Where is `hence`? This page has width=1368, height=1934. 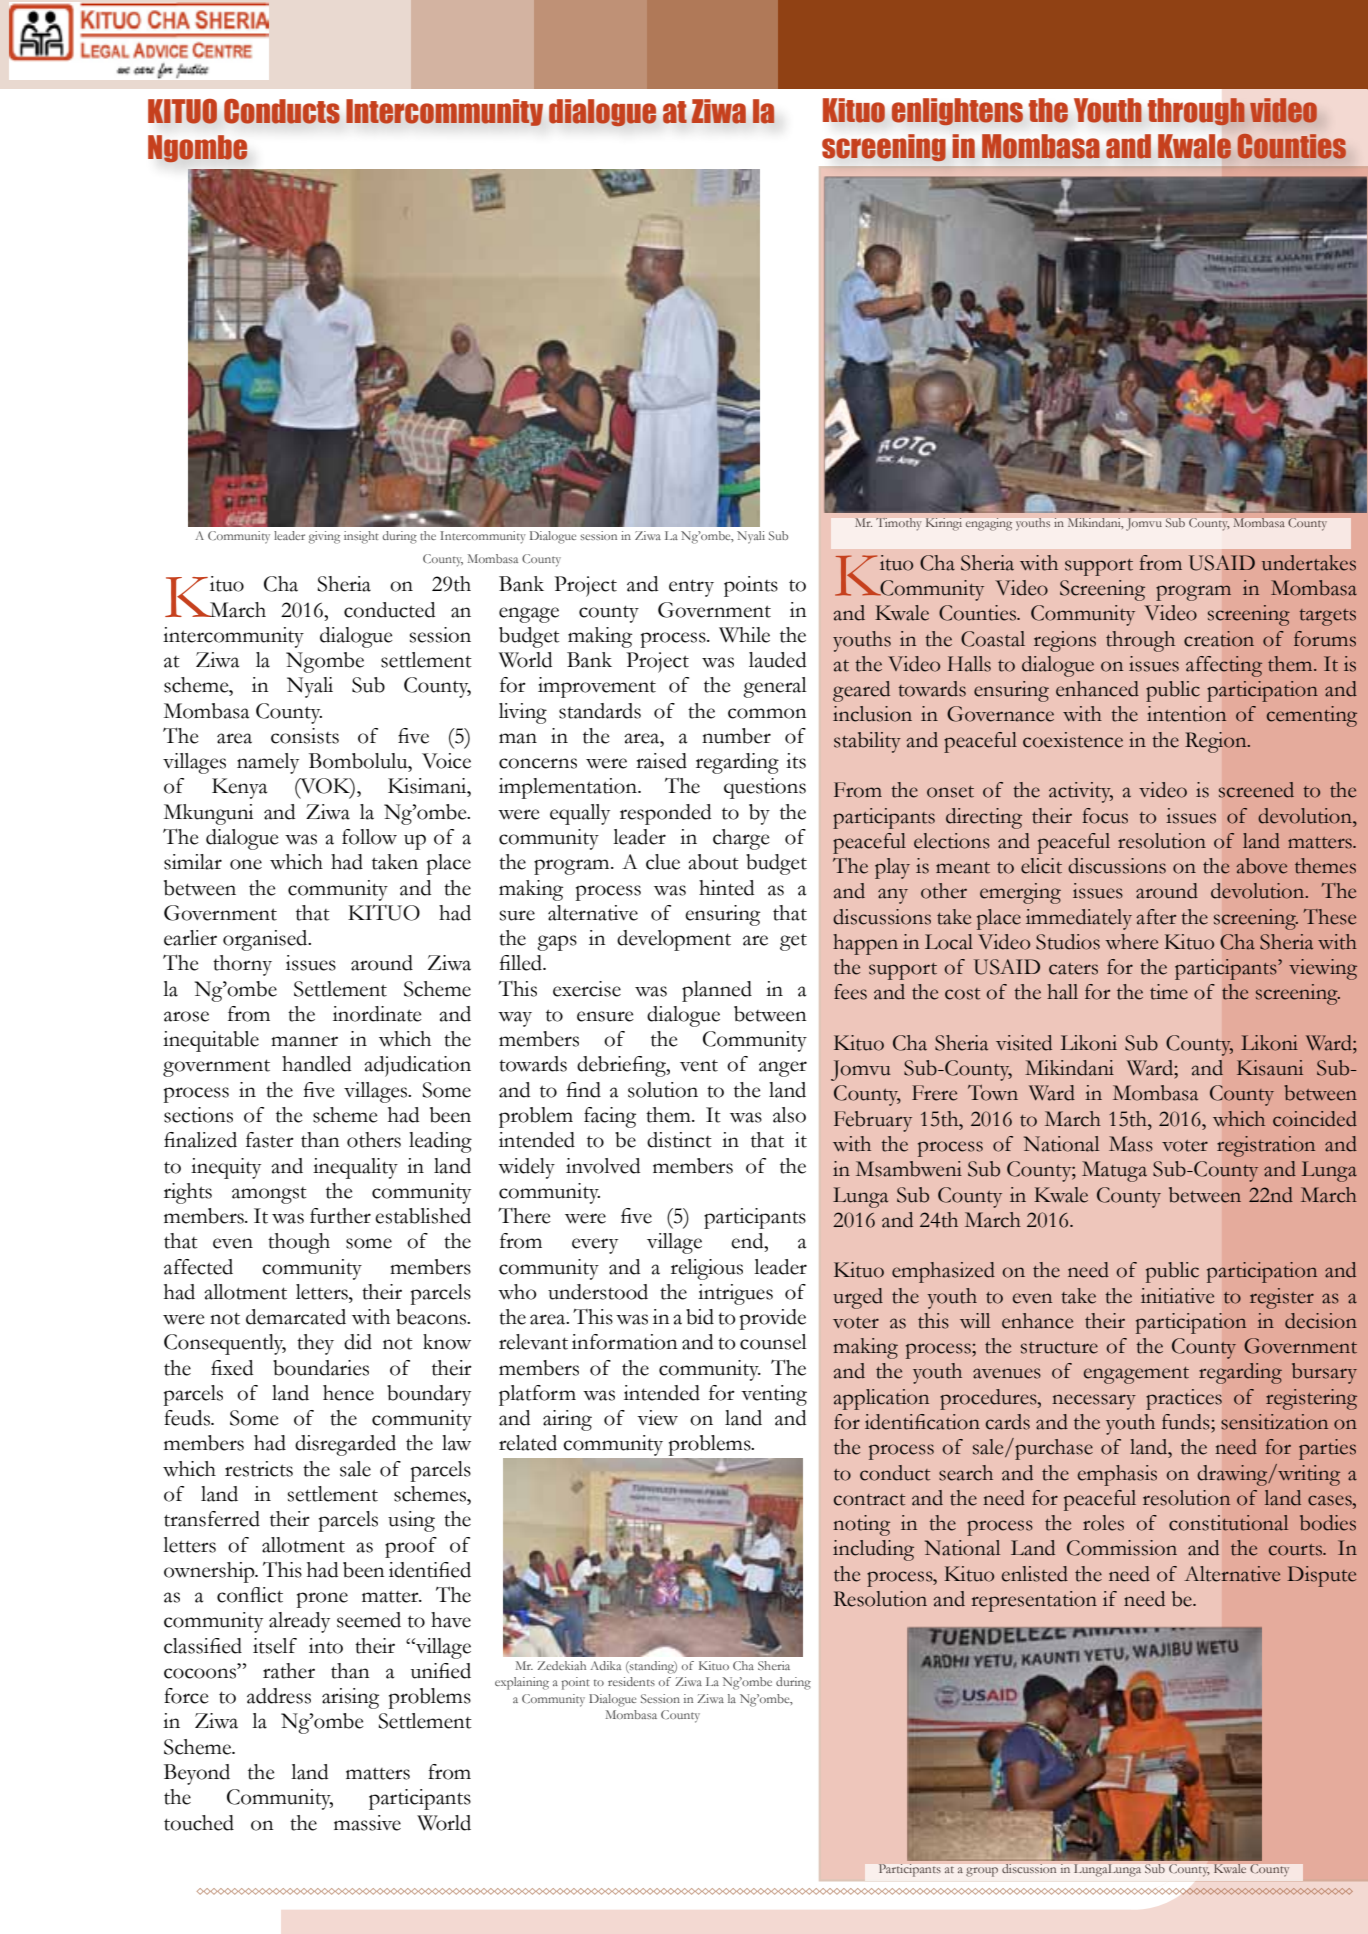 hence is located at coordinates (348, 1393).
